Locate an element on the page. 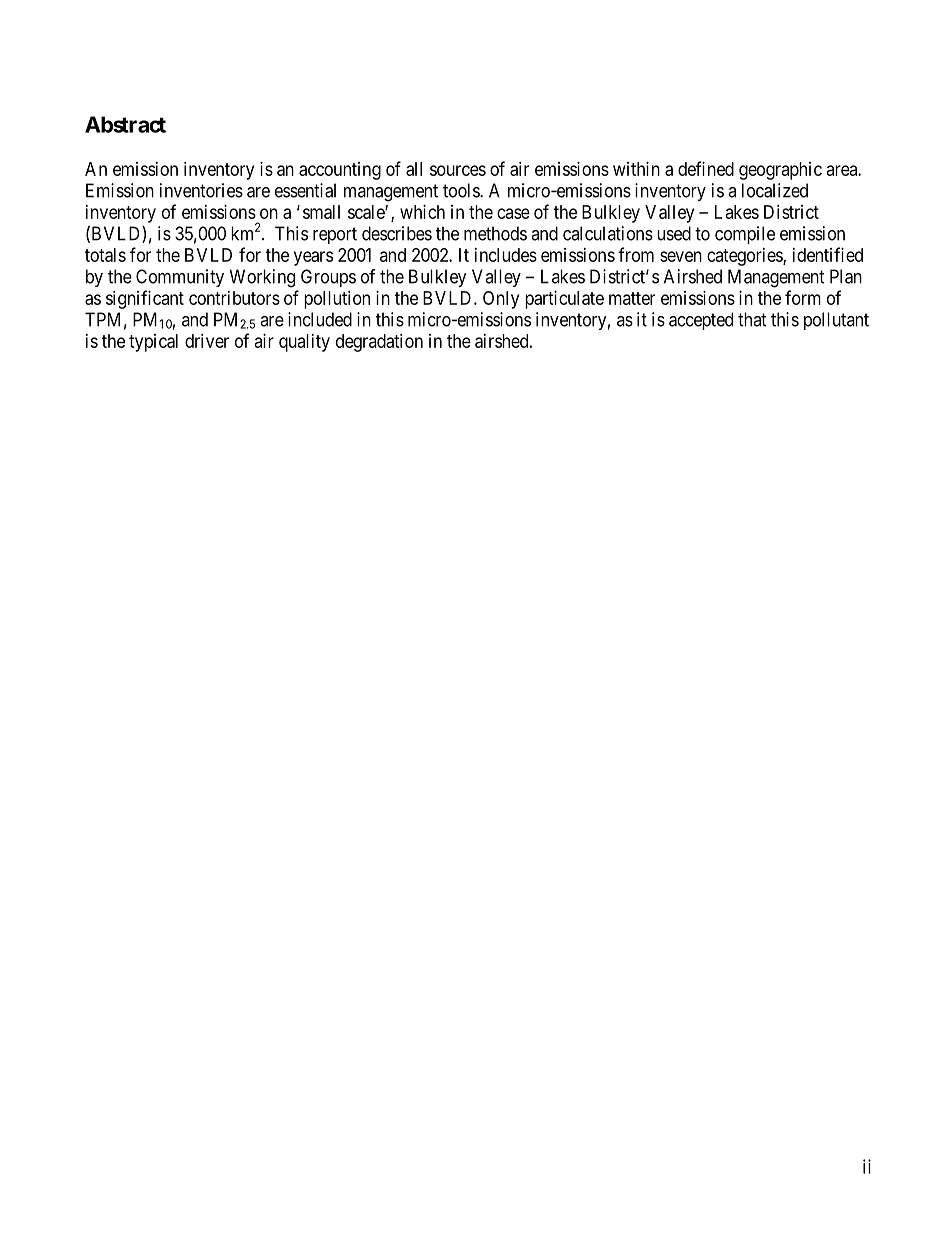  degradation is located at coordinates (379, 343).
